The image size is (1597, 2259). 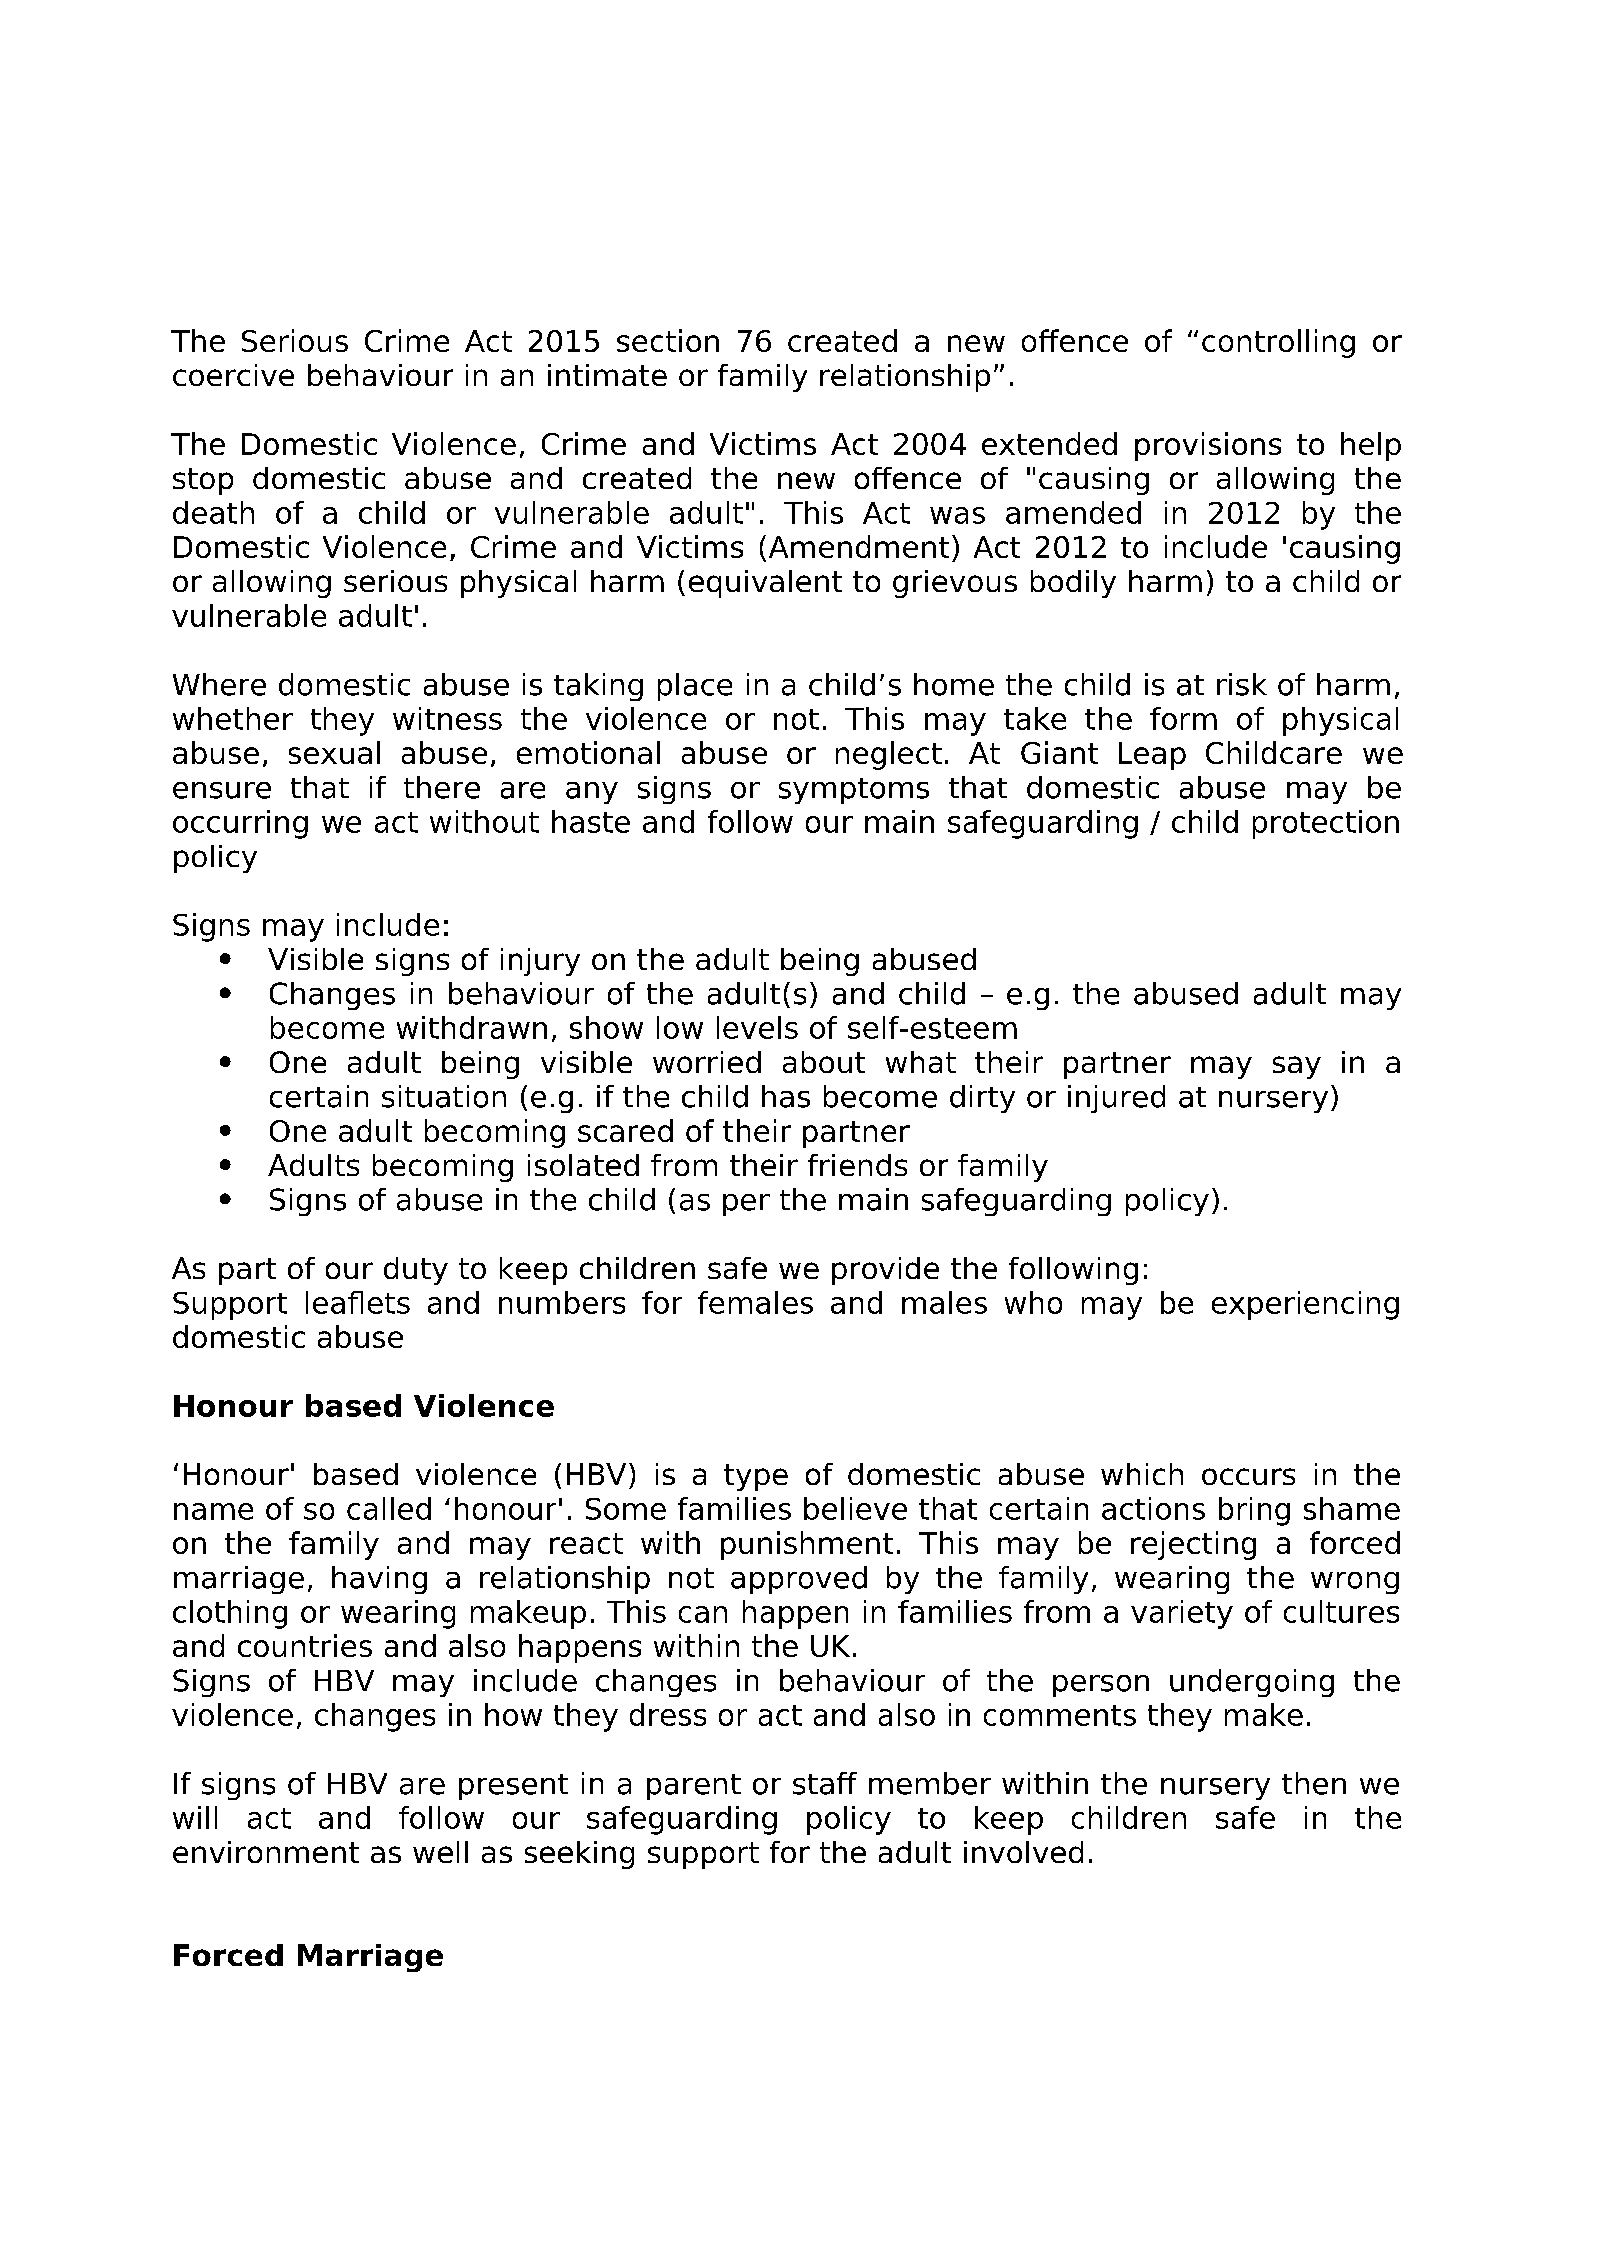 I want to click on staff, so click(x=825, y=1783).
